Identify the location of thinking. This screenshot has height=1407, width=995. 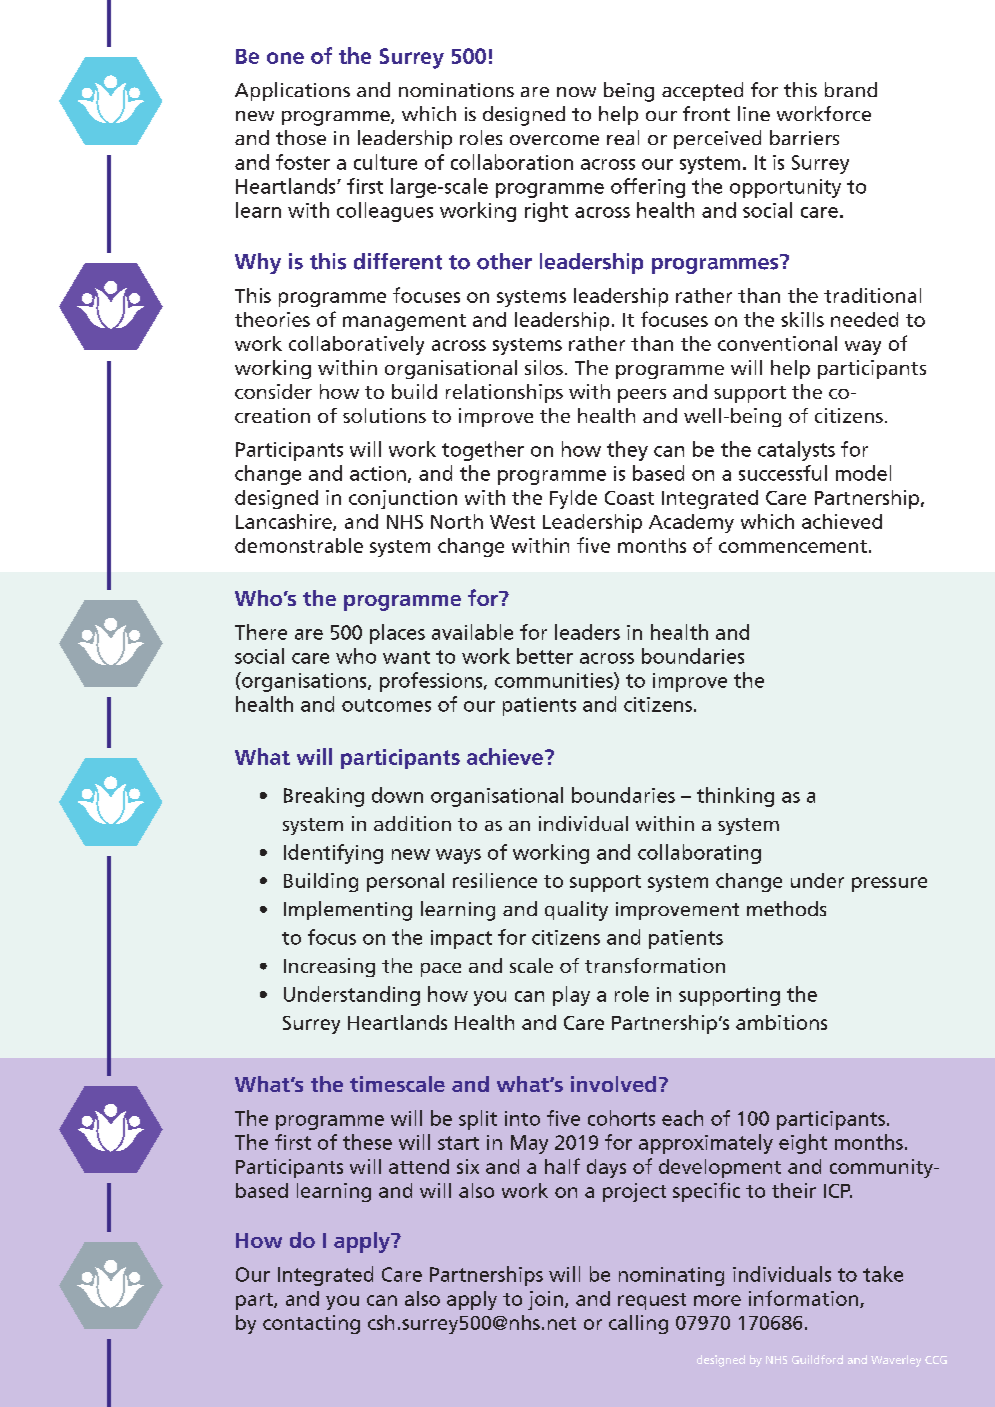
(735, 797).
